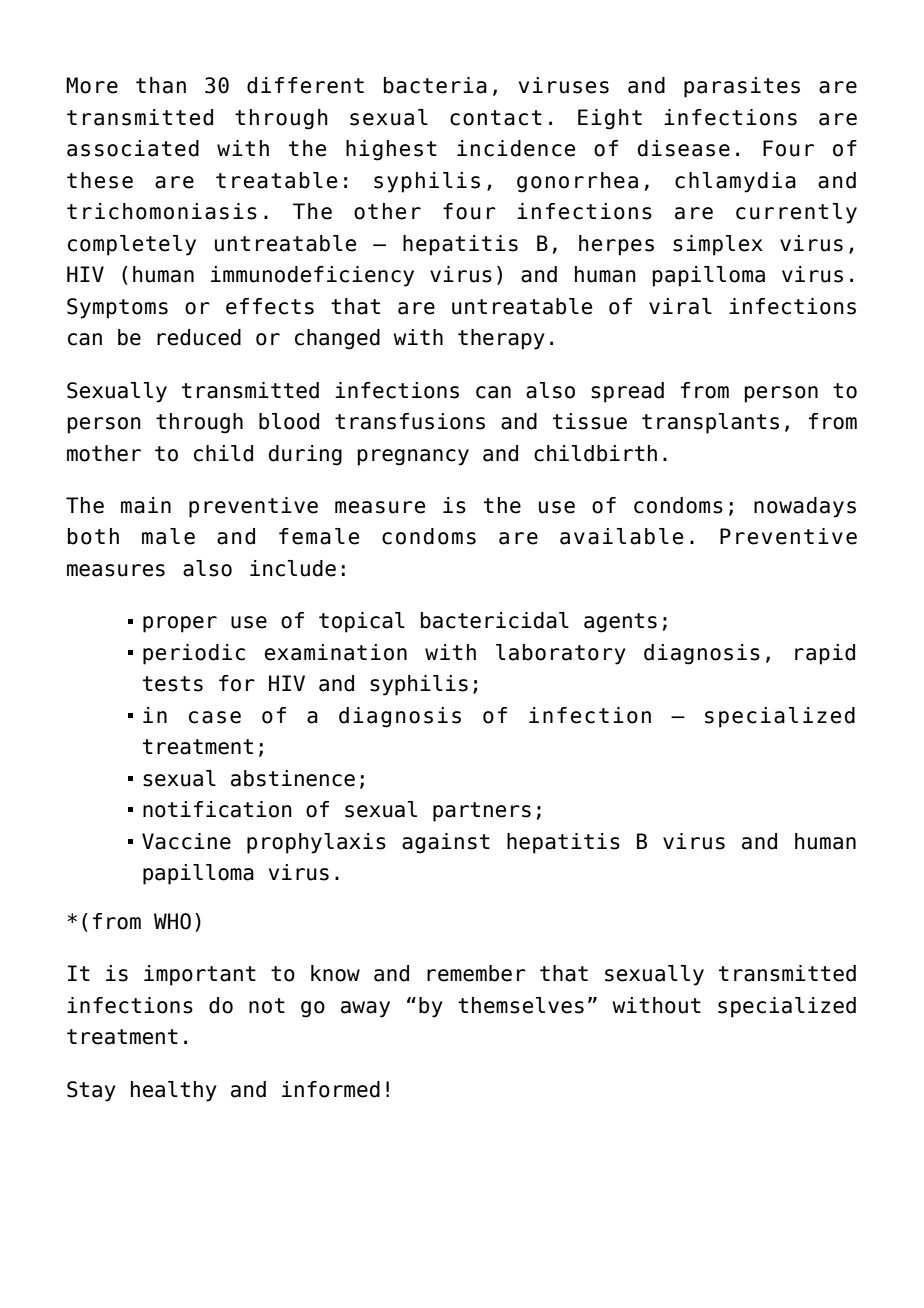 The width and height of the image is (924, 1308). I want to click on partners, so click(482, 812).
